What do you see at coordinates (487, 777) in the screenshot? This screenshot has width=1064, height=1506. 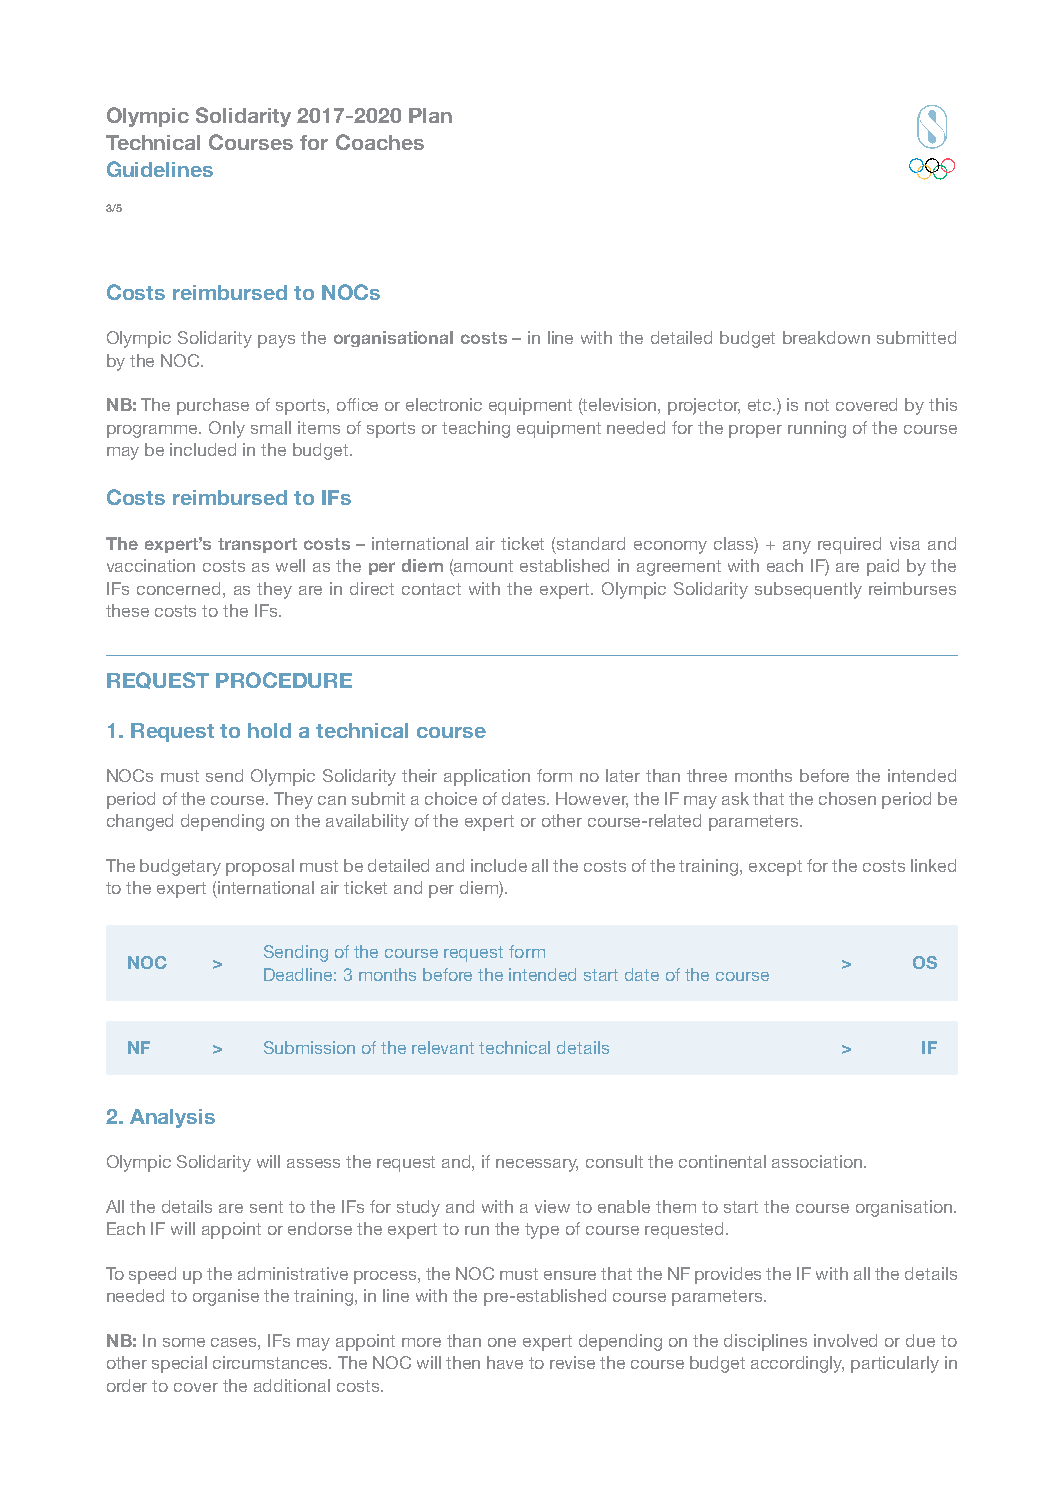 I see `application` at bounding box center [487, 777].
